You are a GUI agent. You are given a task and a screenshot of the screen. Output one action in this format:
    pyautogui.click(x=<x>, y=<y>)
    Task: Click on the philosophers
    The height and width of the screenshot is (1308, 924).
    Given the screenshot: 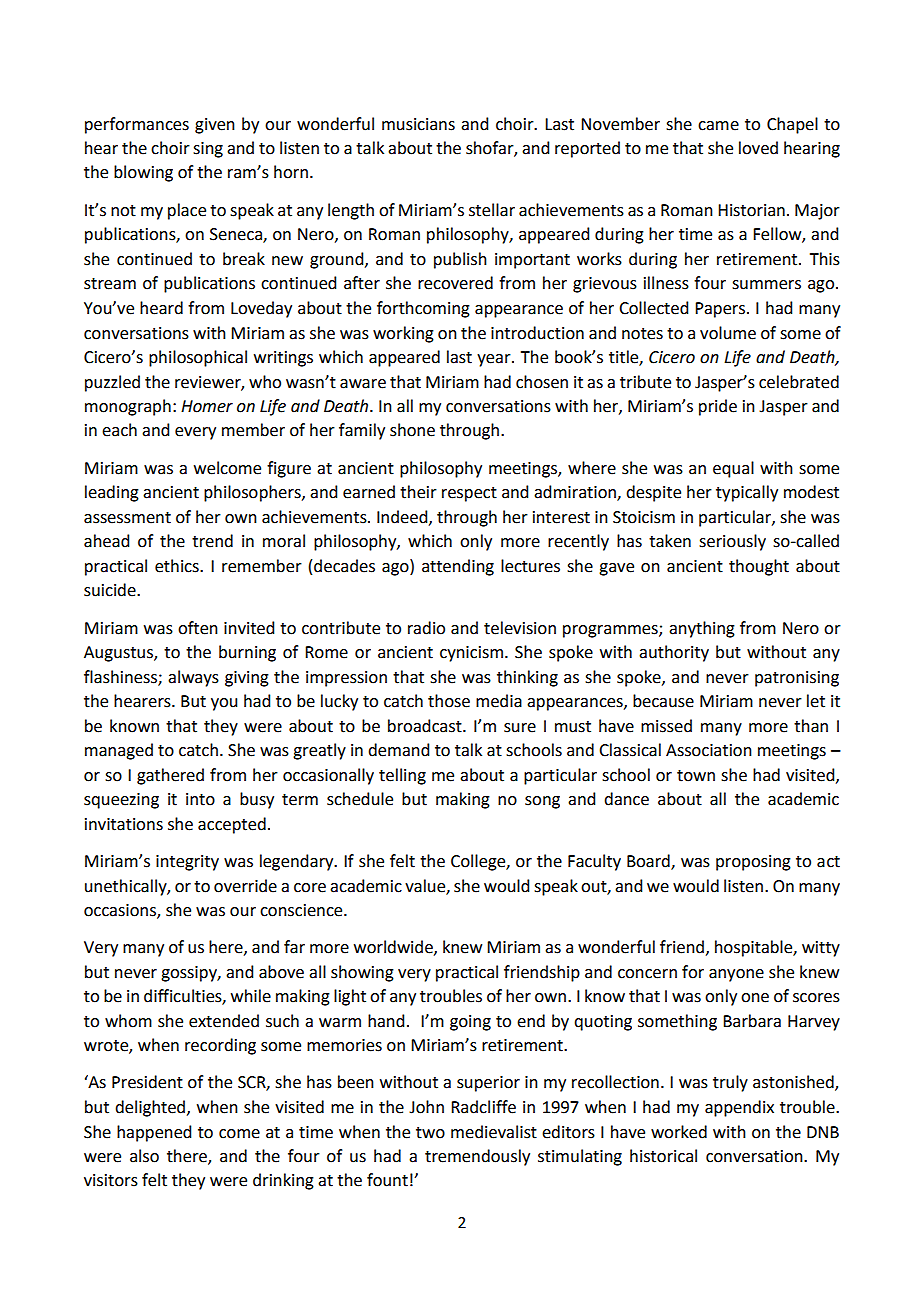 What is the action you would take?
    pyautogui.click(x=253, y=493)
